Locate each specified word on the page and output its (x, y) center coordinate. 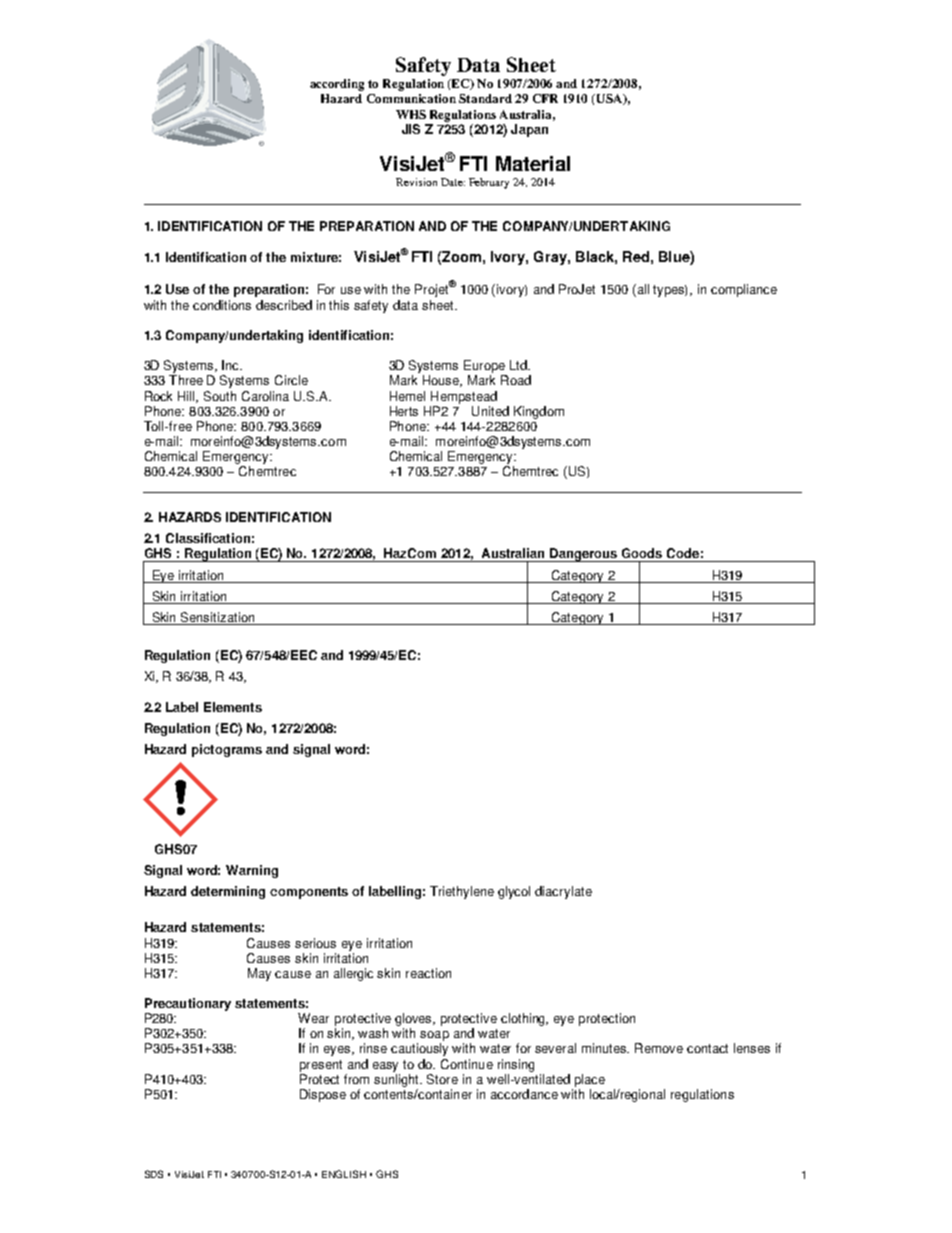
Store (442, 1079)
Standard (485, 98)
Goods (642, 553)
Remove (659, 1048)
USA (611, 99)
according (337, 85)
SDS (154, 1174)
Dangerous (584, 555)
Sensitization (218, 618)
